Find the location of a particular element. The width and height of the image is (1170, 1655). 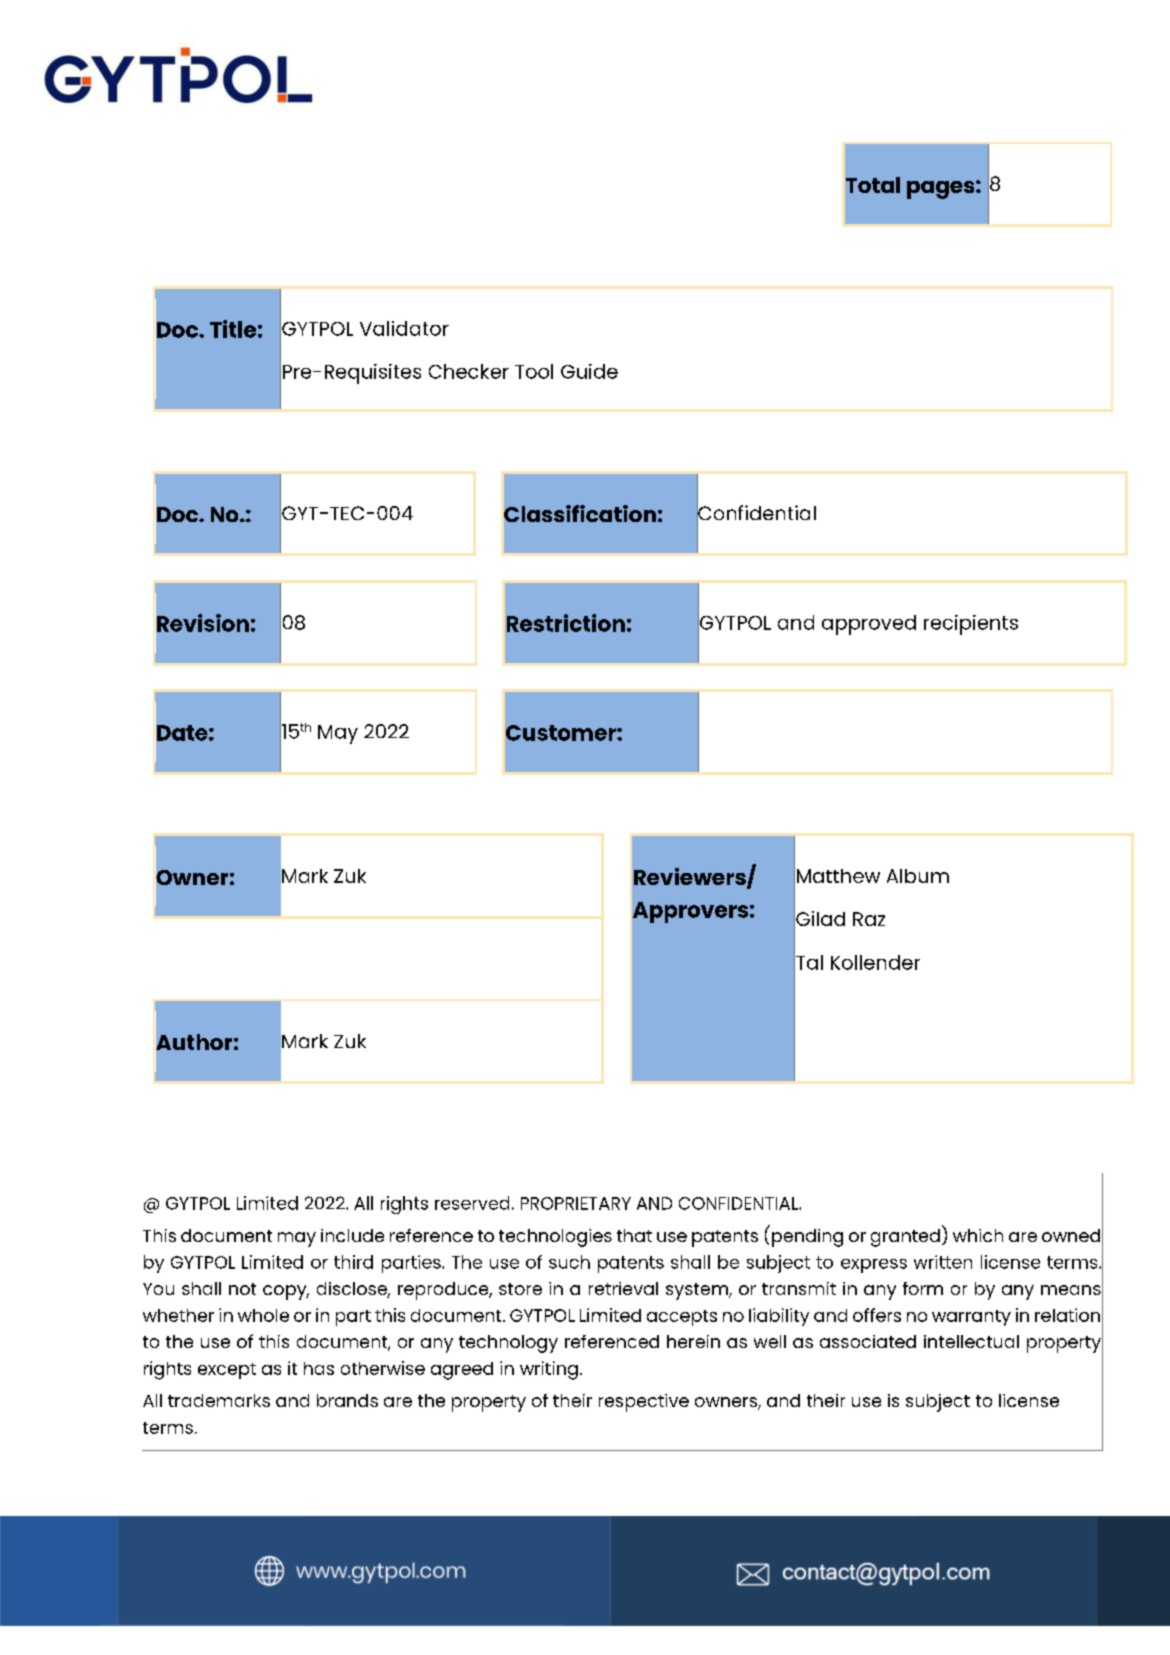

Total is located at coordinates (873, 185).
